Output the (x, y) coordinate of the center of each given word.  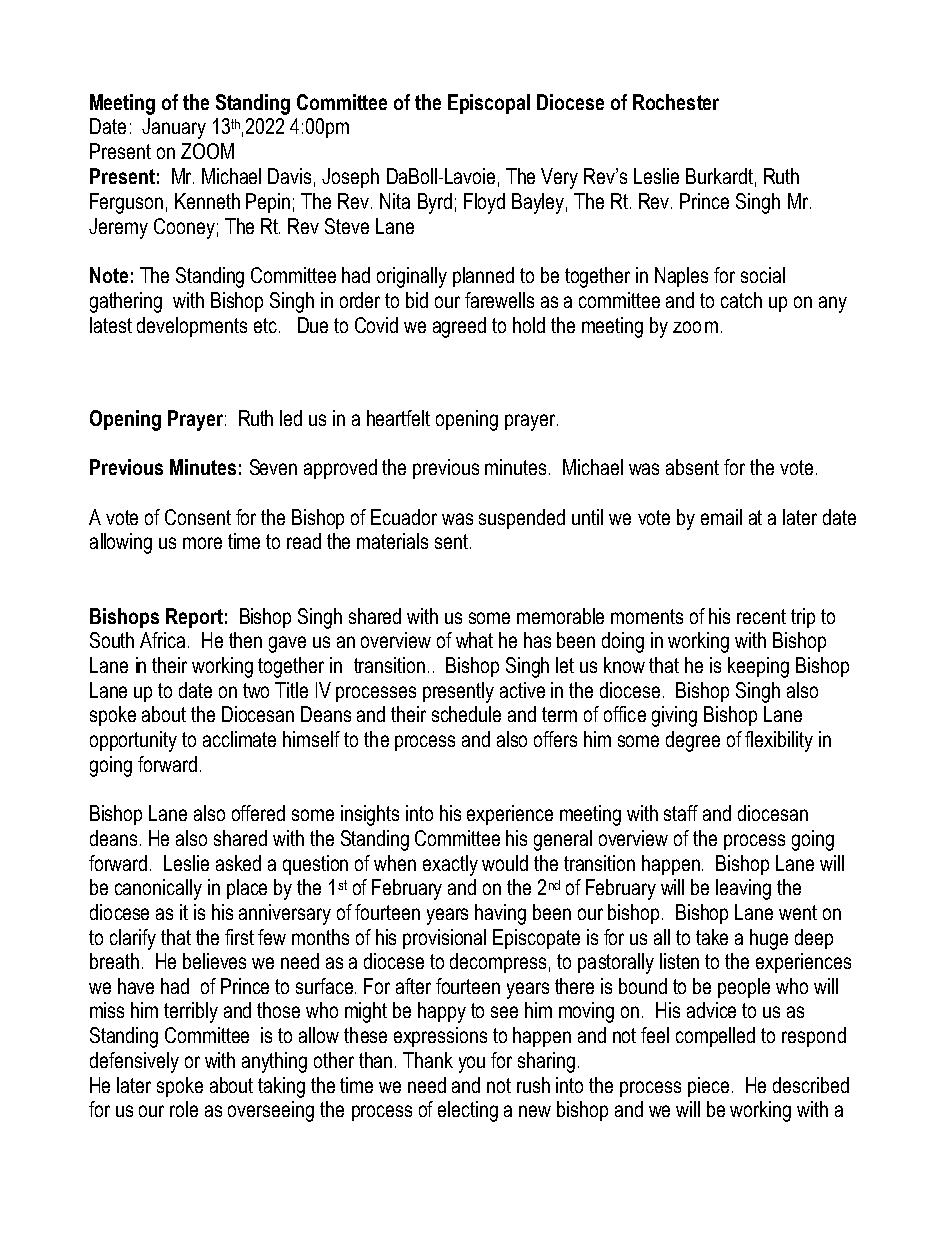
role (184, 1109)
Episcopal (489, 104)
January (174, 128)
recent (761, 616)
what (474, 640)
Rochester (676, 102)
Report (194, 618)
